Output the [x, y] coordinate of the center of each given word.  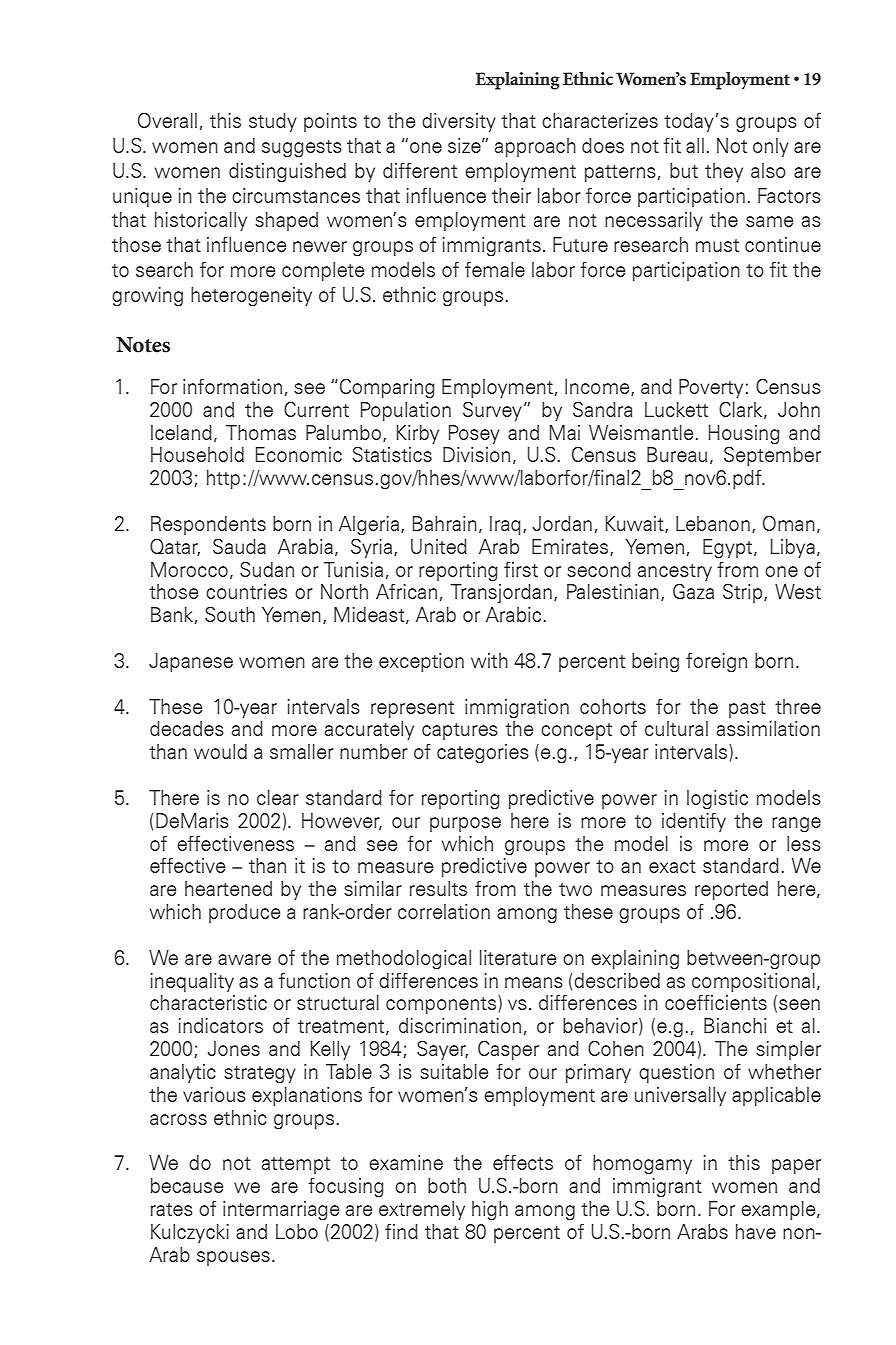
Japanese [191, 662]
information [232, 386]
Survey [492, 411]
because [187, 1185]
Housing [744, 435]
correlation [444, 911]
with [489, 660]
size [465, 145]
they [724, 172]
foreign [716, 662]
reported [731, 890]
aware [244, 959]
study [273, 122]
